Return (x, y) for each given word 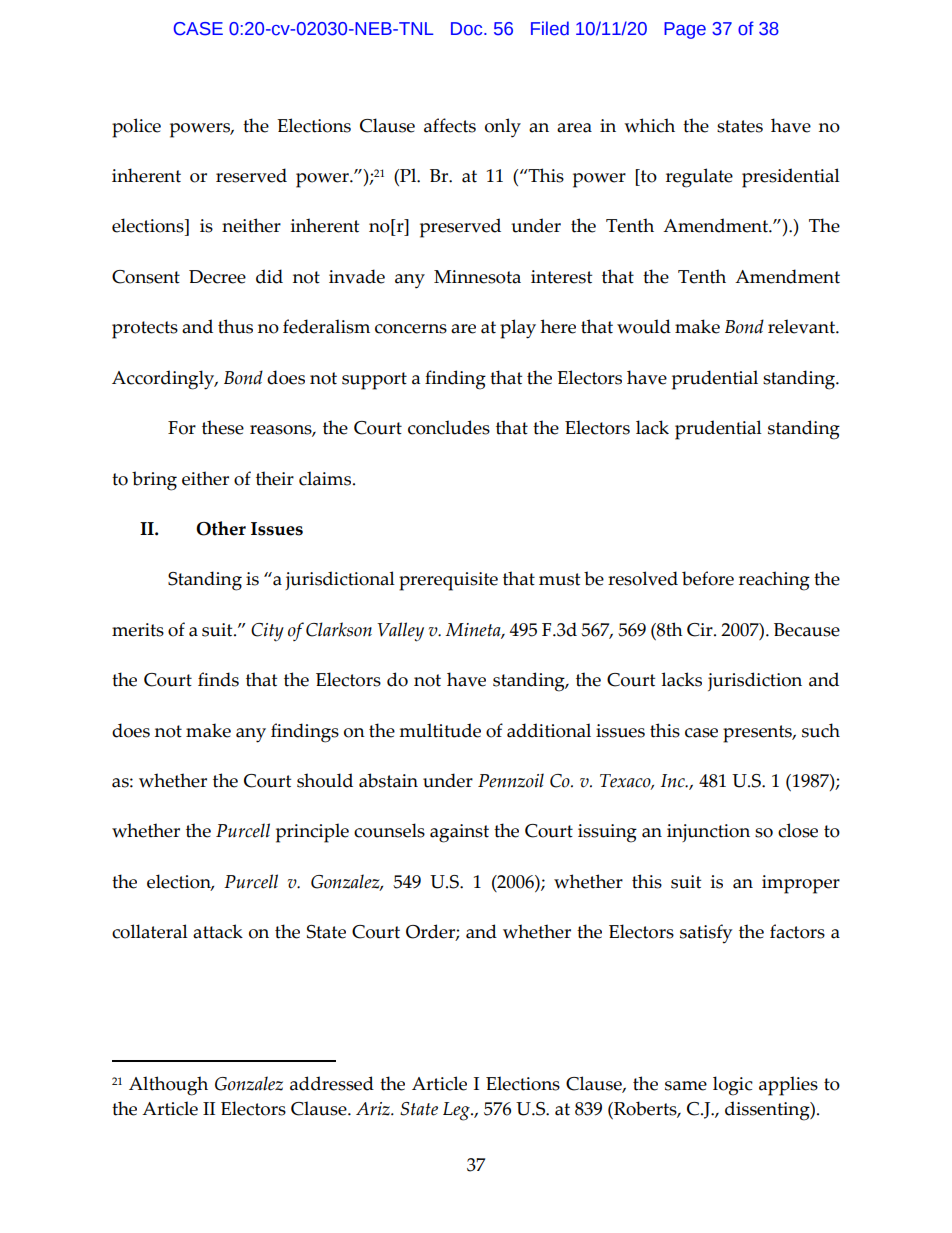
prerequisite (448, 581)
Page (685, 30)
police (136, 128)
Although (168, 1086)
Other (221, 528)
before (708, 578)
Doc (468, 29)
